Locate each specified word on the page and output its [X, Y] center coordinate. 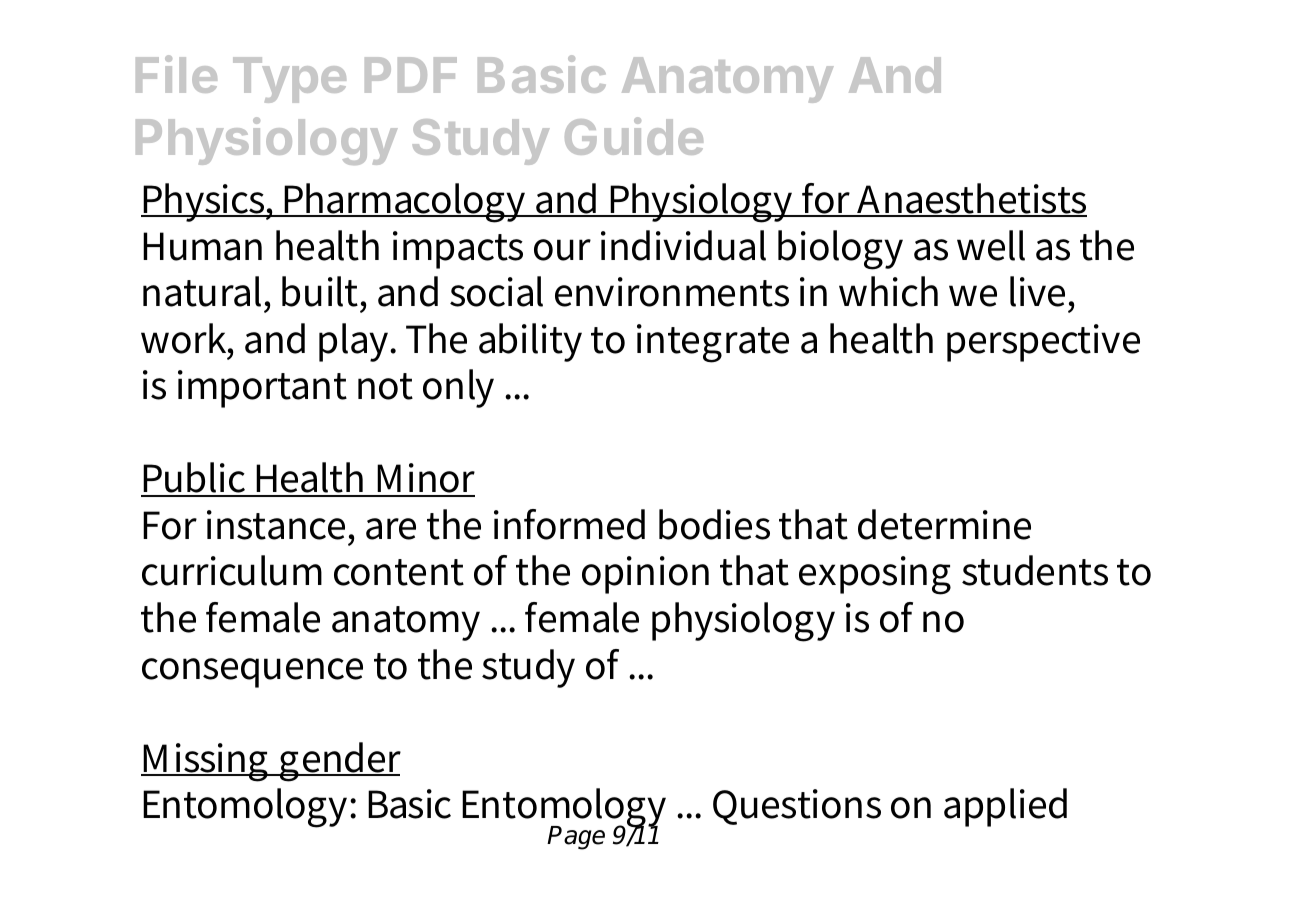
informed [569, 524]
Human [202, 246]
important [262, 389]
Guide [634, 136]
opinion [645, 575]
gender [339, 762]
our [562, 250]
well [991, 245]
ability [530, 342]
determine [944, 524]
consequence [252, 673]
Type [289, 80]
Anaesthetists [971, 199]
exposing [875, 575]
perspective [1043, 343]
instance [276, 525]
